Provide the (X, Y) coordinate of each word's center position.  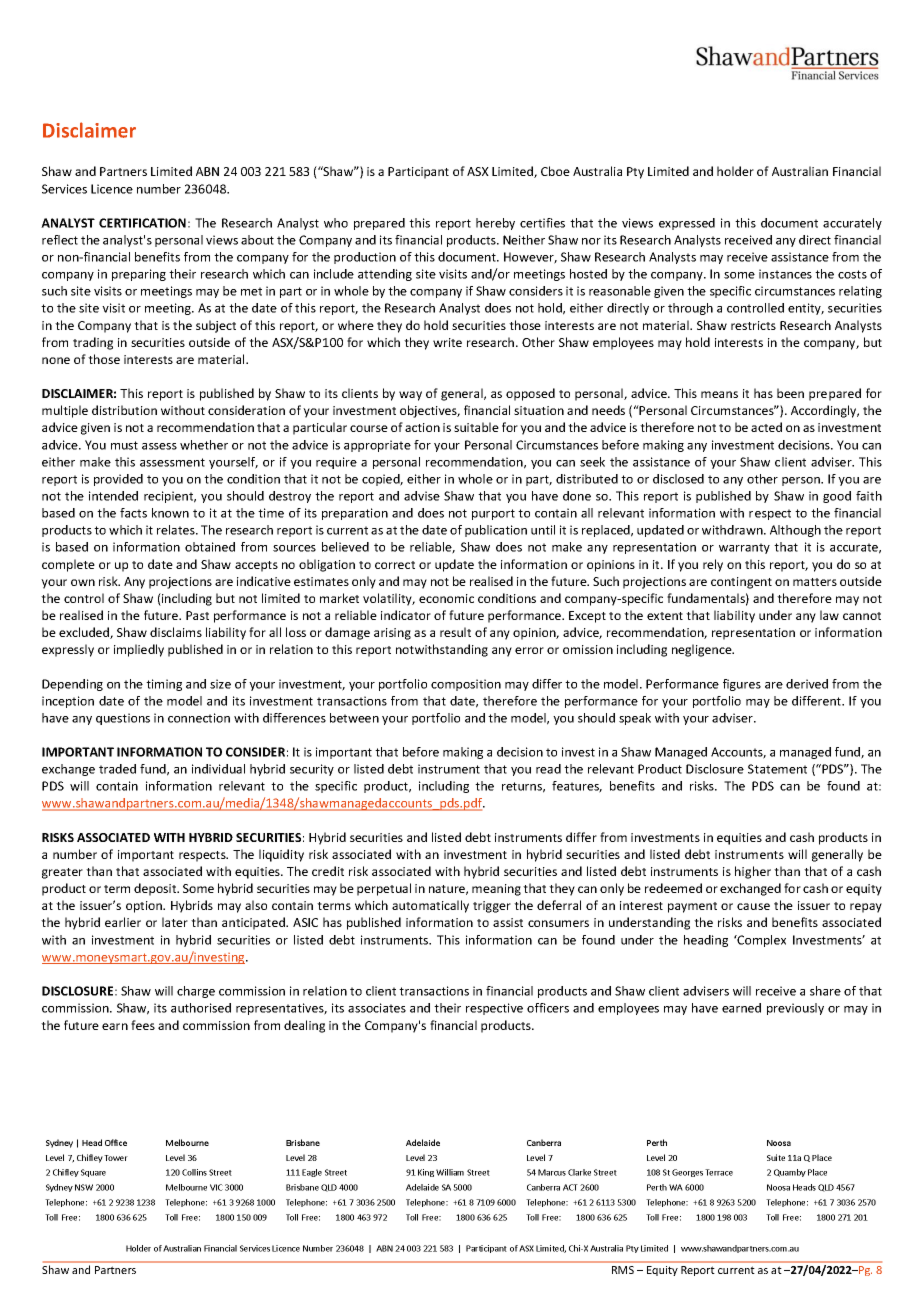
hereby (495, 224)
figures (742, 685)
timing (164, 685)
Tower (116, 1158)
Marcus (552, 1172)
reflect (60, 240)
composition (466, 685)
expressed (687, 224)
